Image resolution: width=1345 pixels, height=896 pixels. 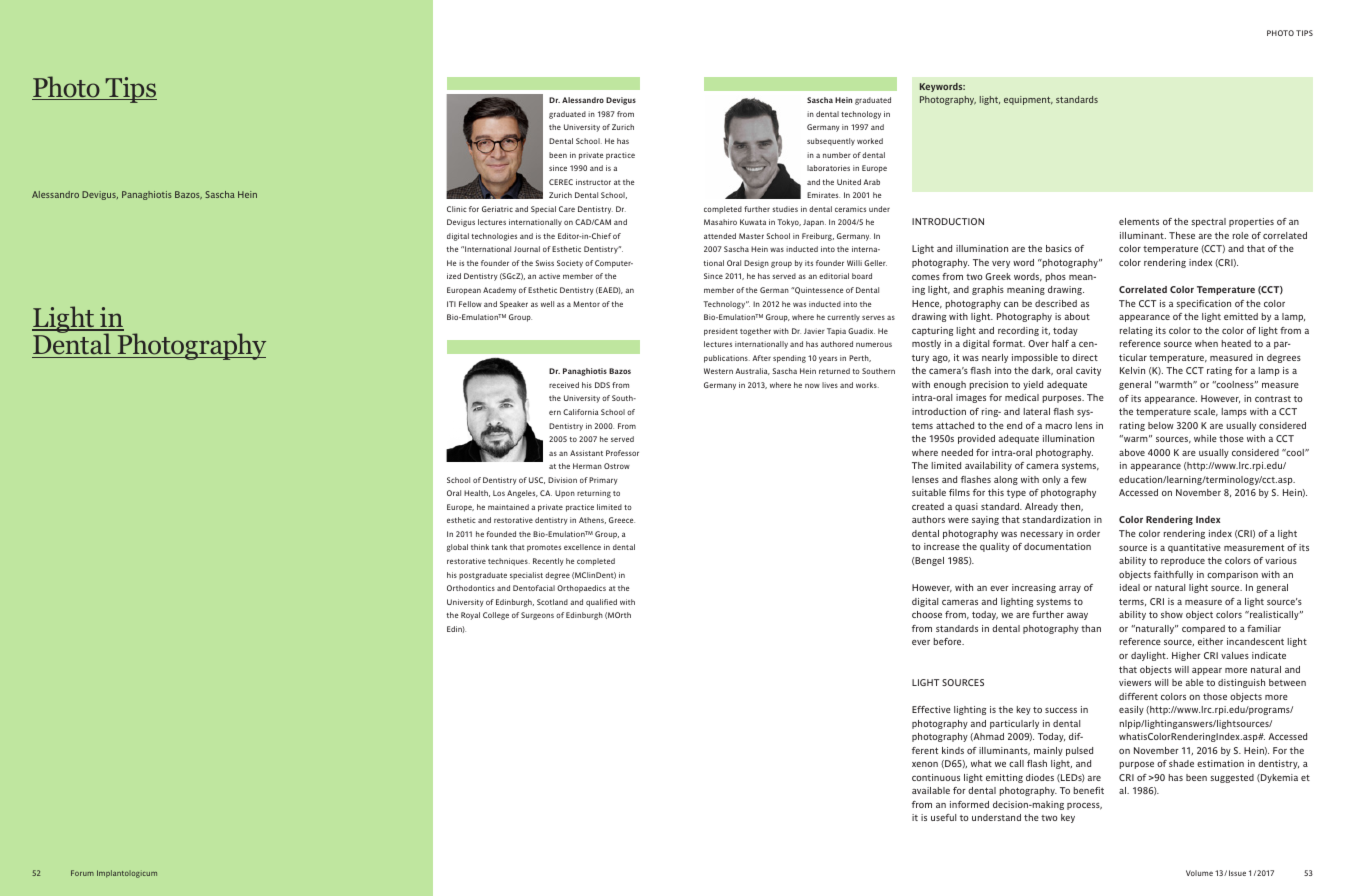 What do you see at coordinates (1161, 425) in the page?
I see `below` at bounding box center [1161, 425].
